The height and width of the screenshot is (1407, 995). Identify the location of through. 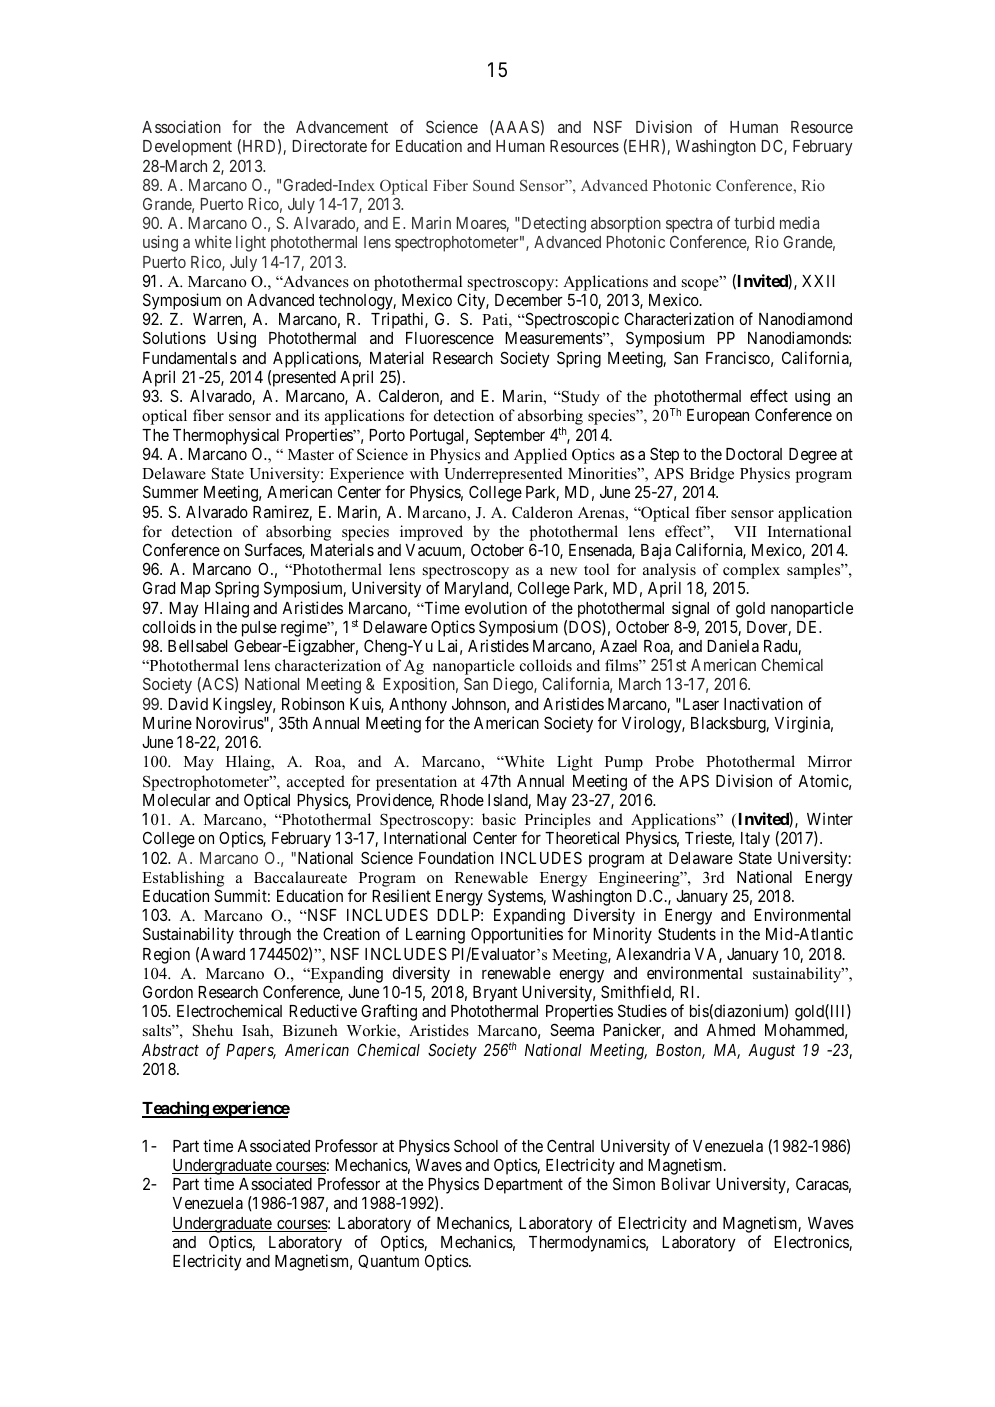
(265, 936).
